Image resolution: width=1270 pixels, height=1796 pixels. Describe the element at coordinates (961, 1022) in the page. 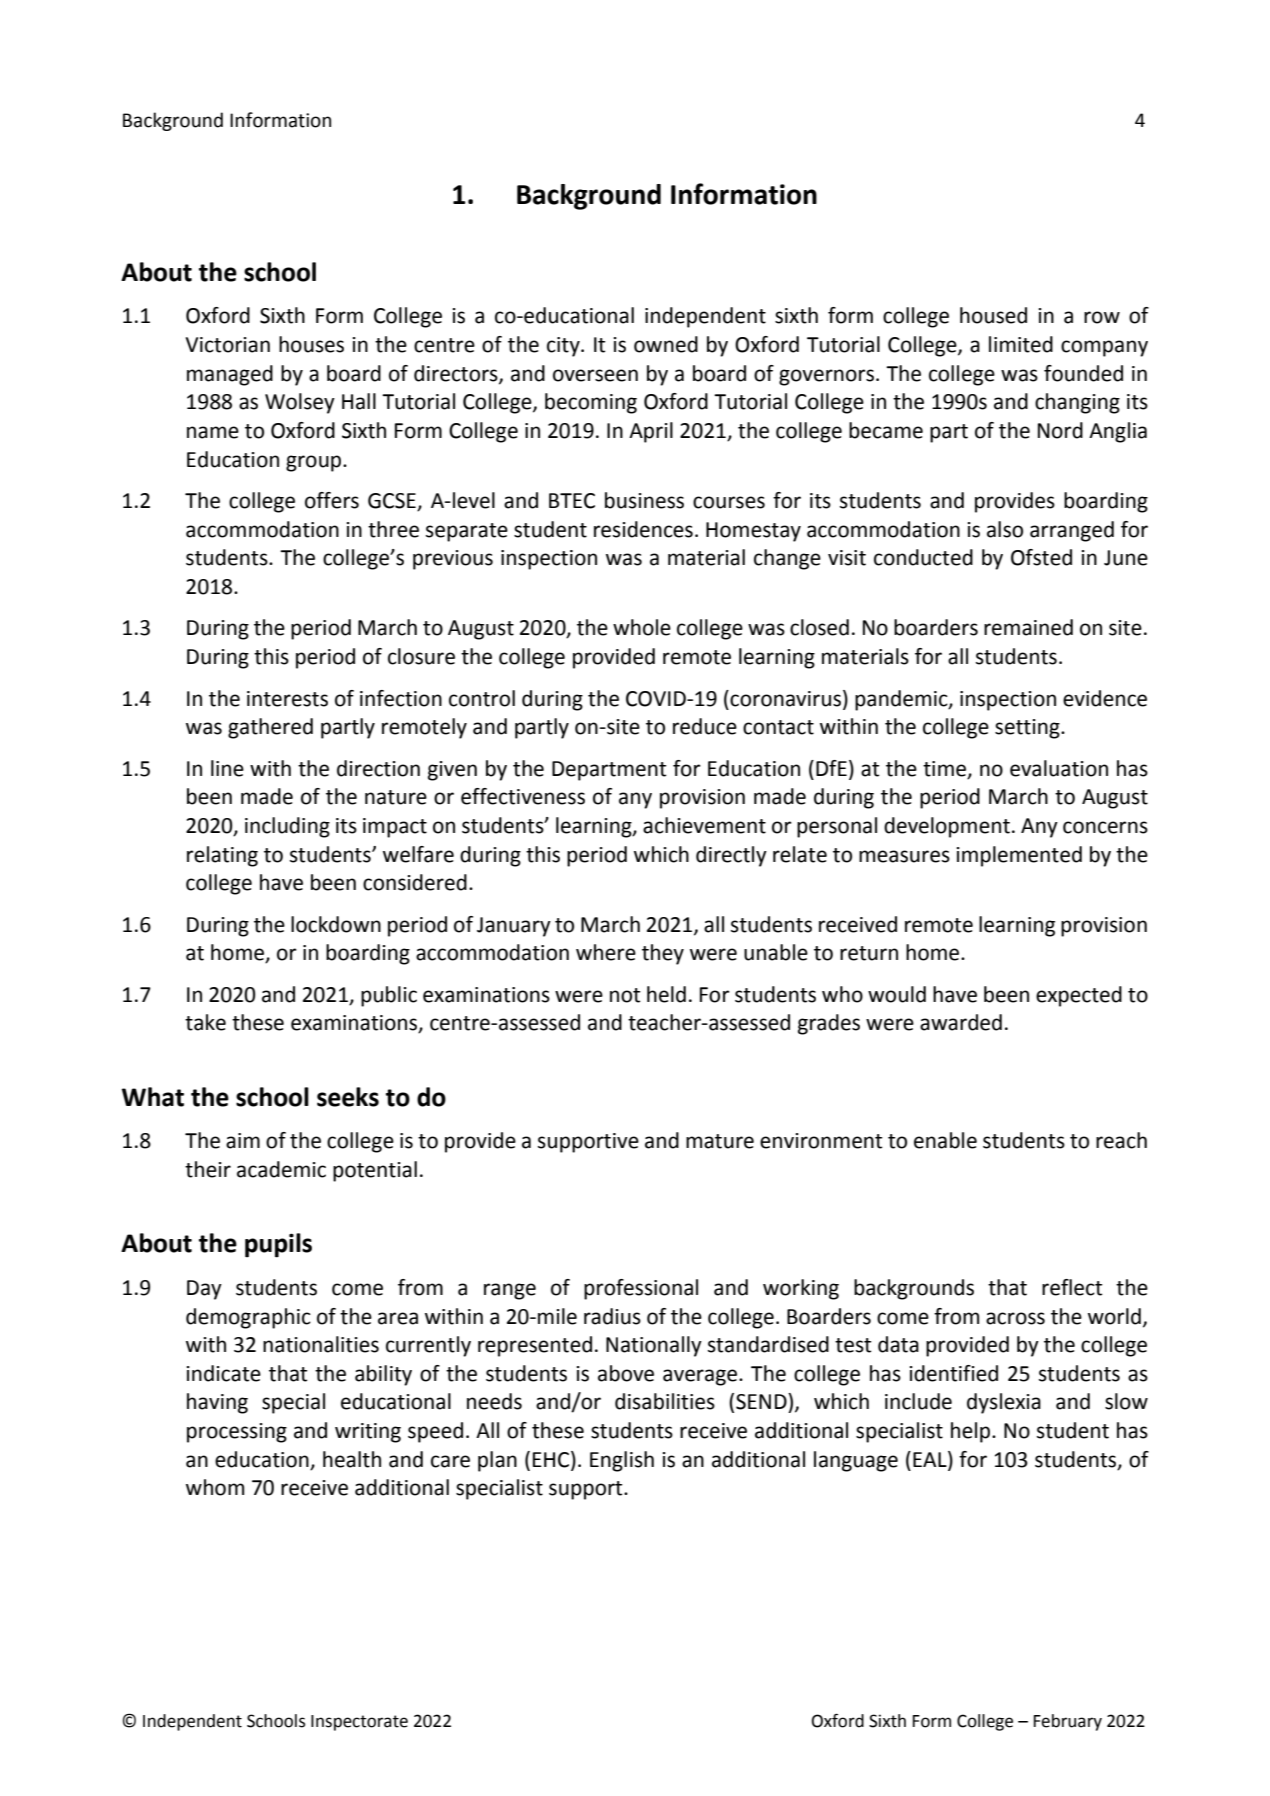

I see `awarded` at that location.
